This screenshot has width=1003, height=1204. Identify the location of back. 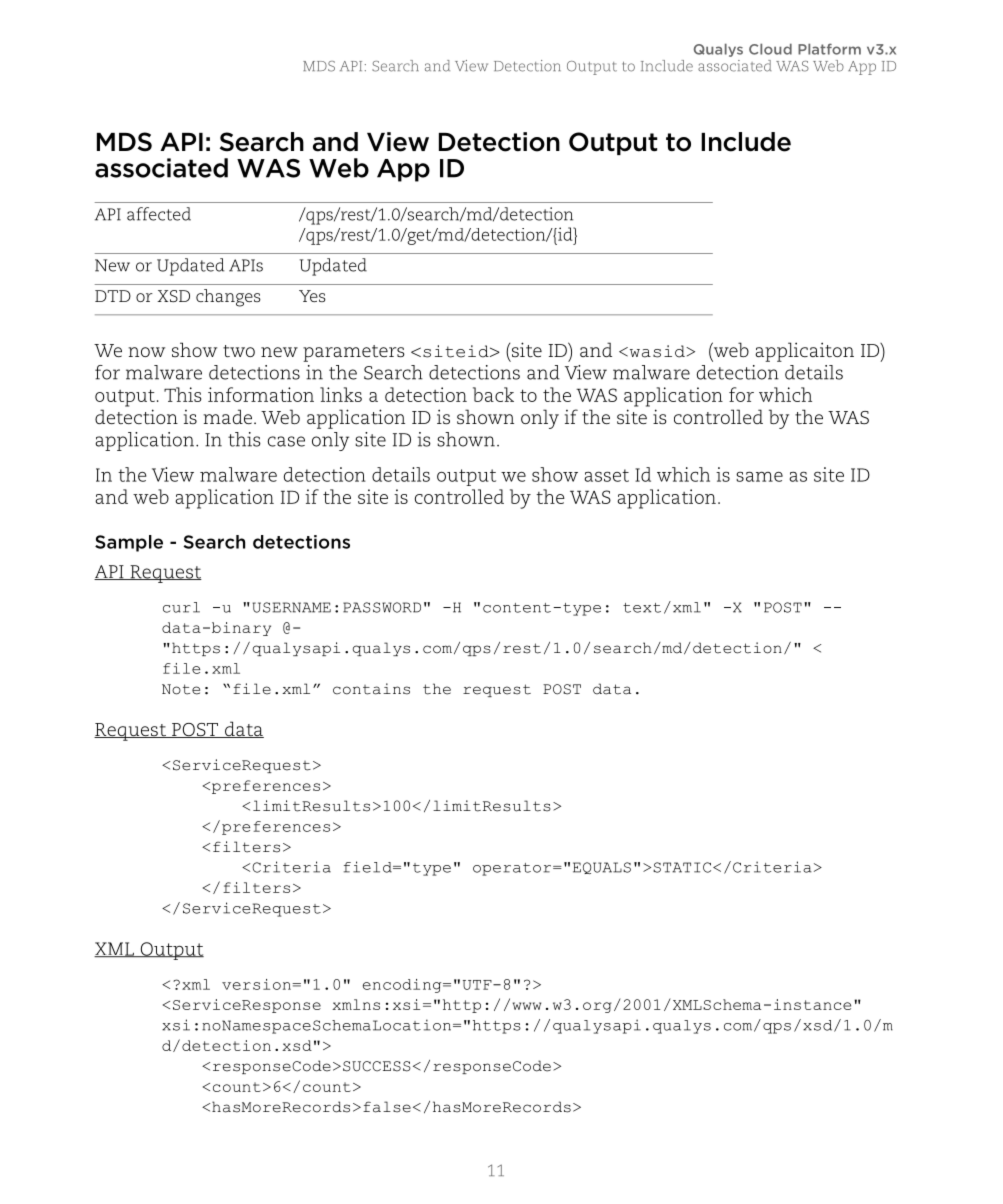
(493, 394).
